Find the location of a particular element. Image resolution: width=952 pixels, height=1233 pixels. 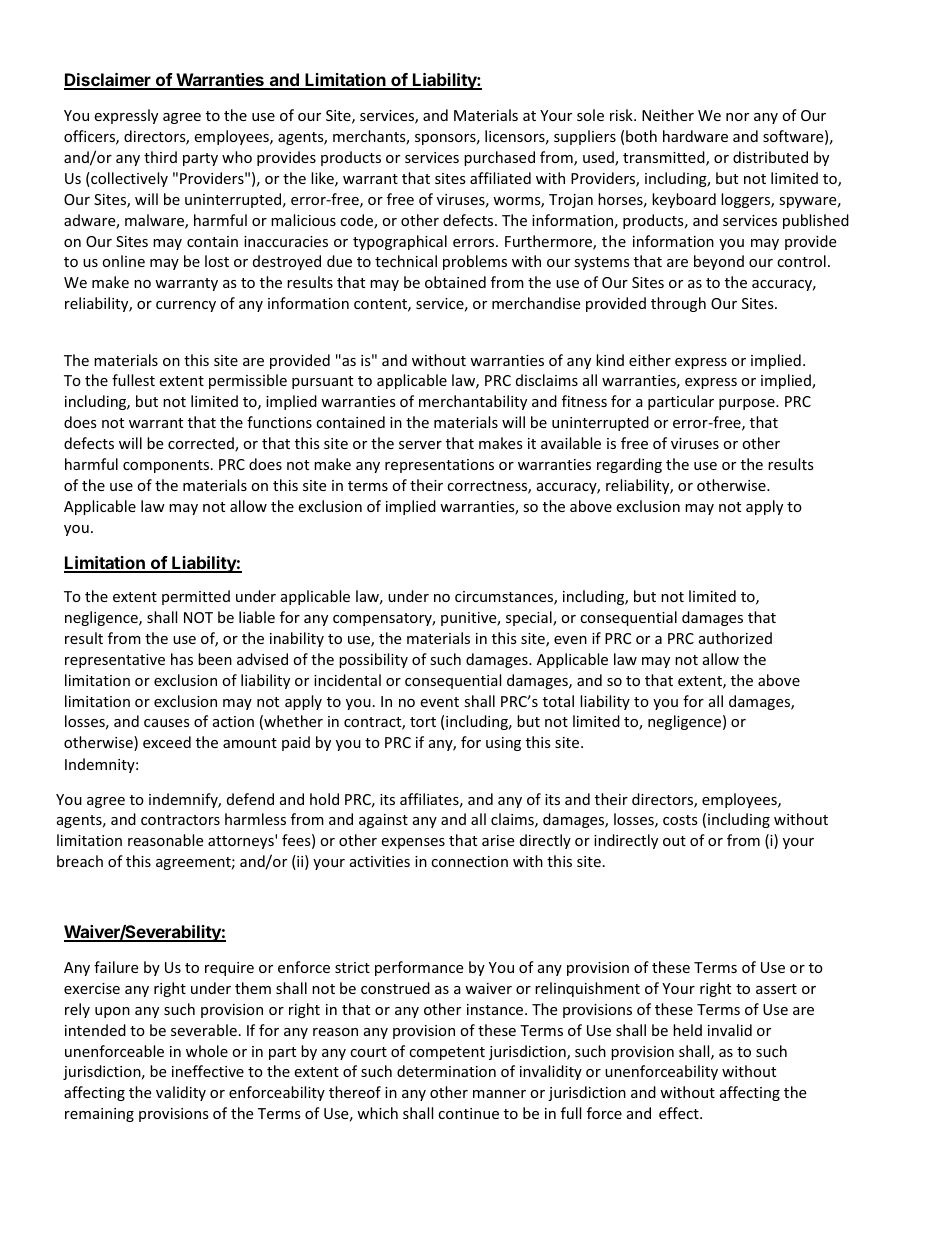

permitted is located at coordinates (196, 597).
